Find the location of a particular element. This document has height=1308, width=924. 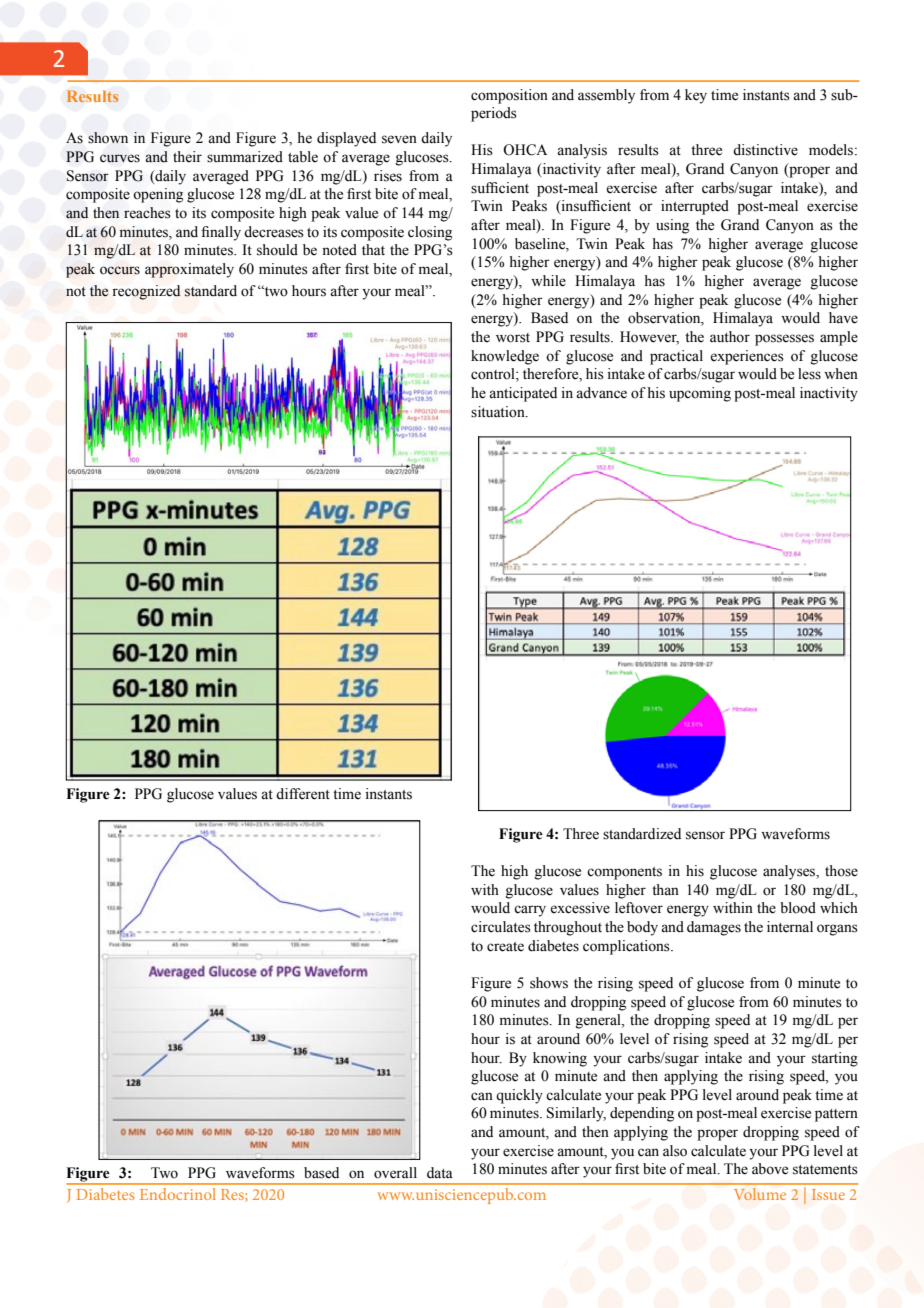

above is located at coordinates (770, 1169).
